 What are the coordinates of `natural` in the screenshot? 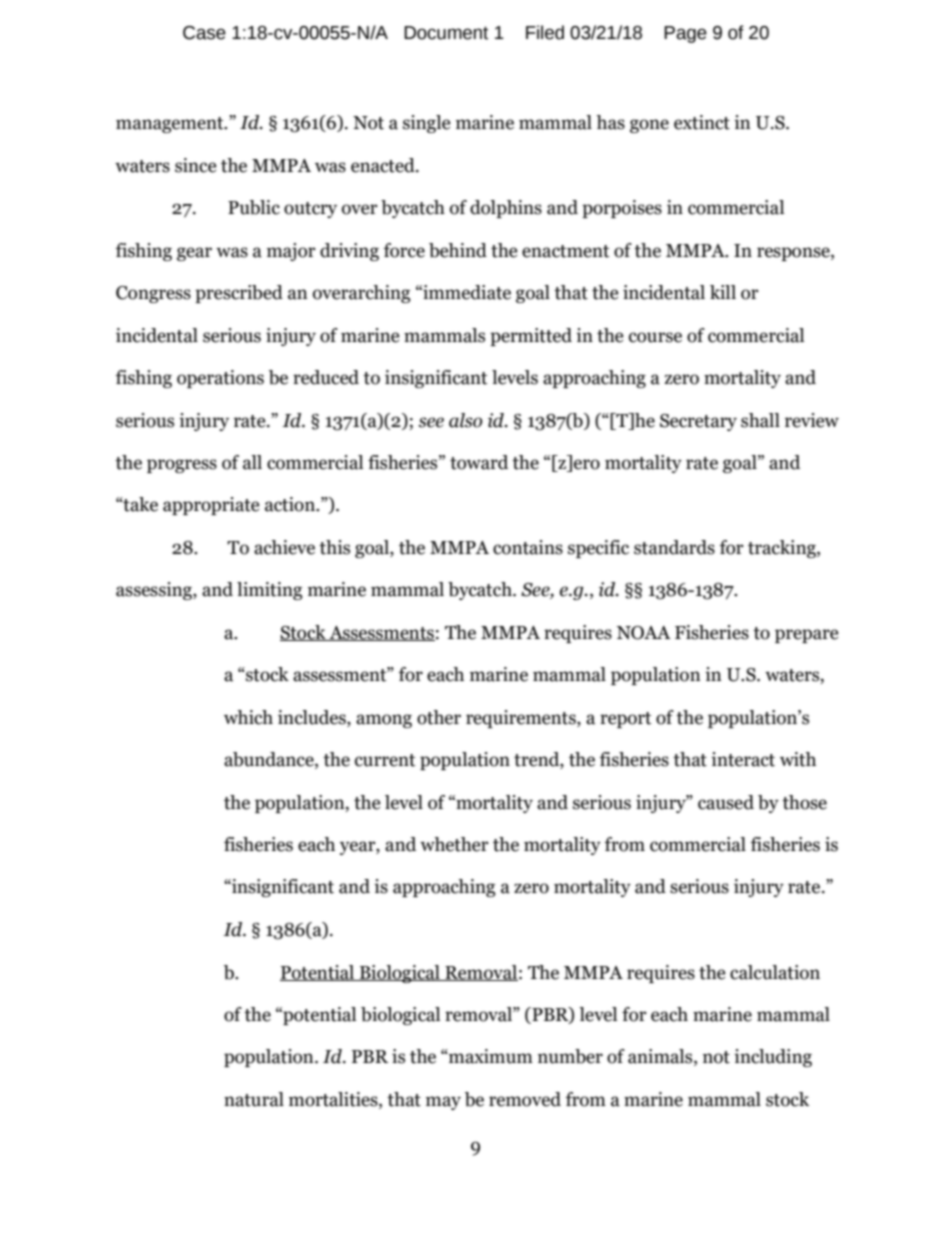 It's located at (254, 1099).
